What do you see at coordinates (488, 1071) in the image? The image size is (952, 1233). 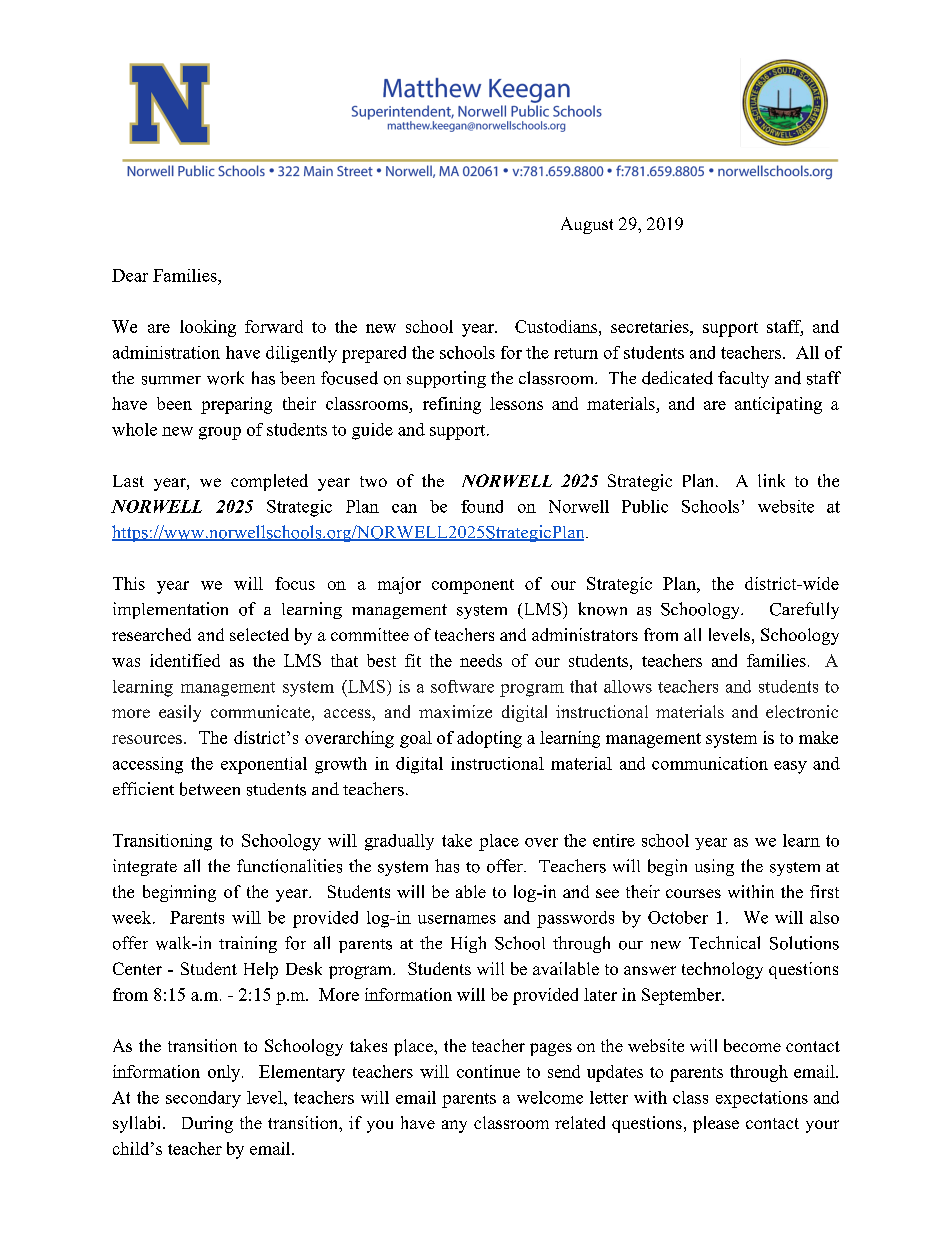 I see `continue` at bounding box center [488, 1071].
